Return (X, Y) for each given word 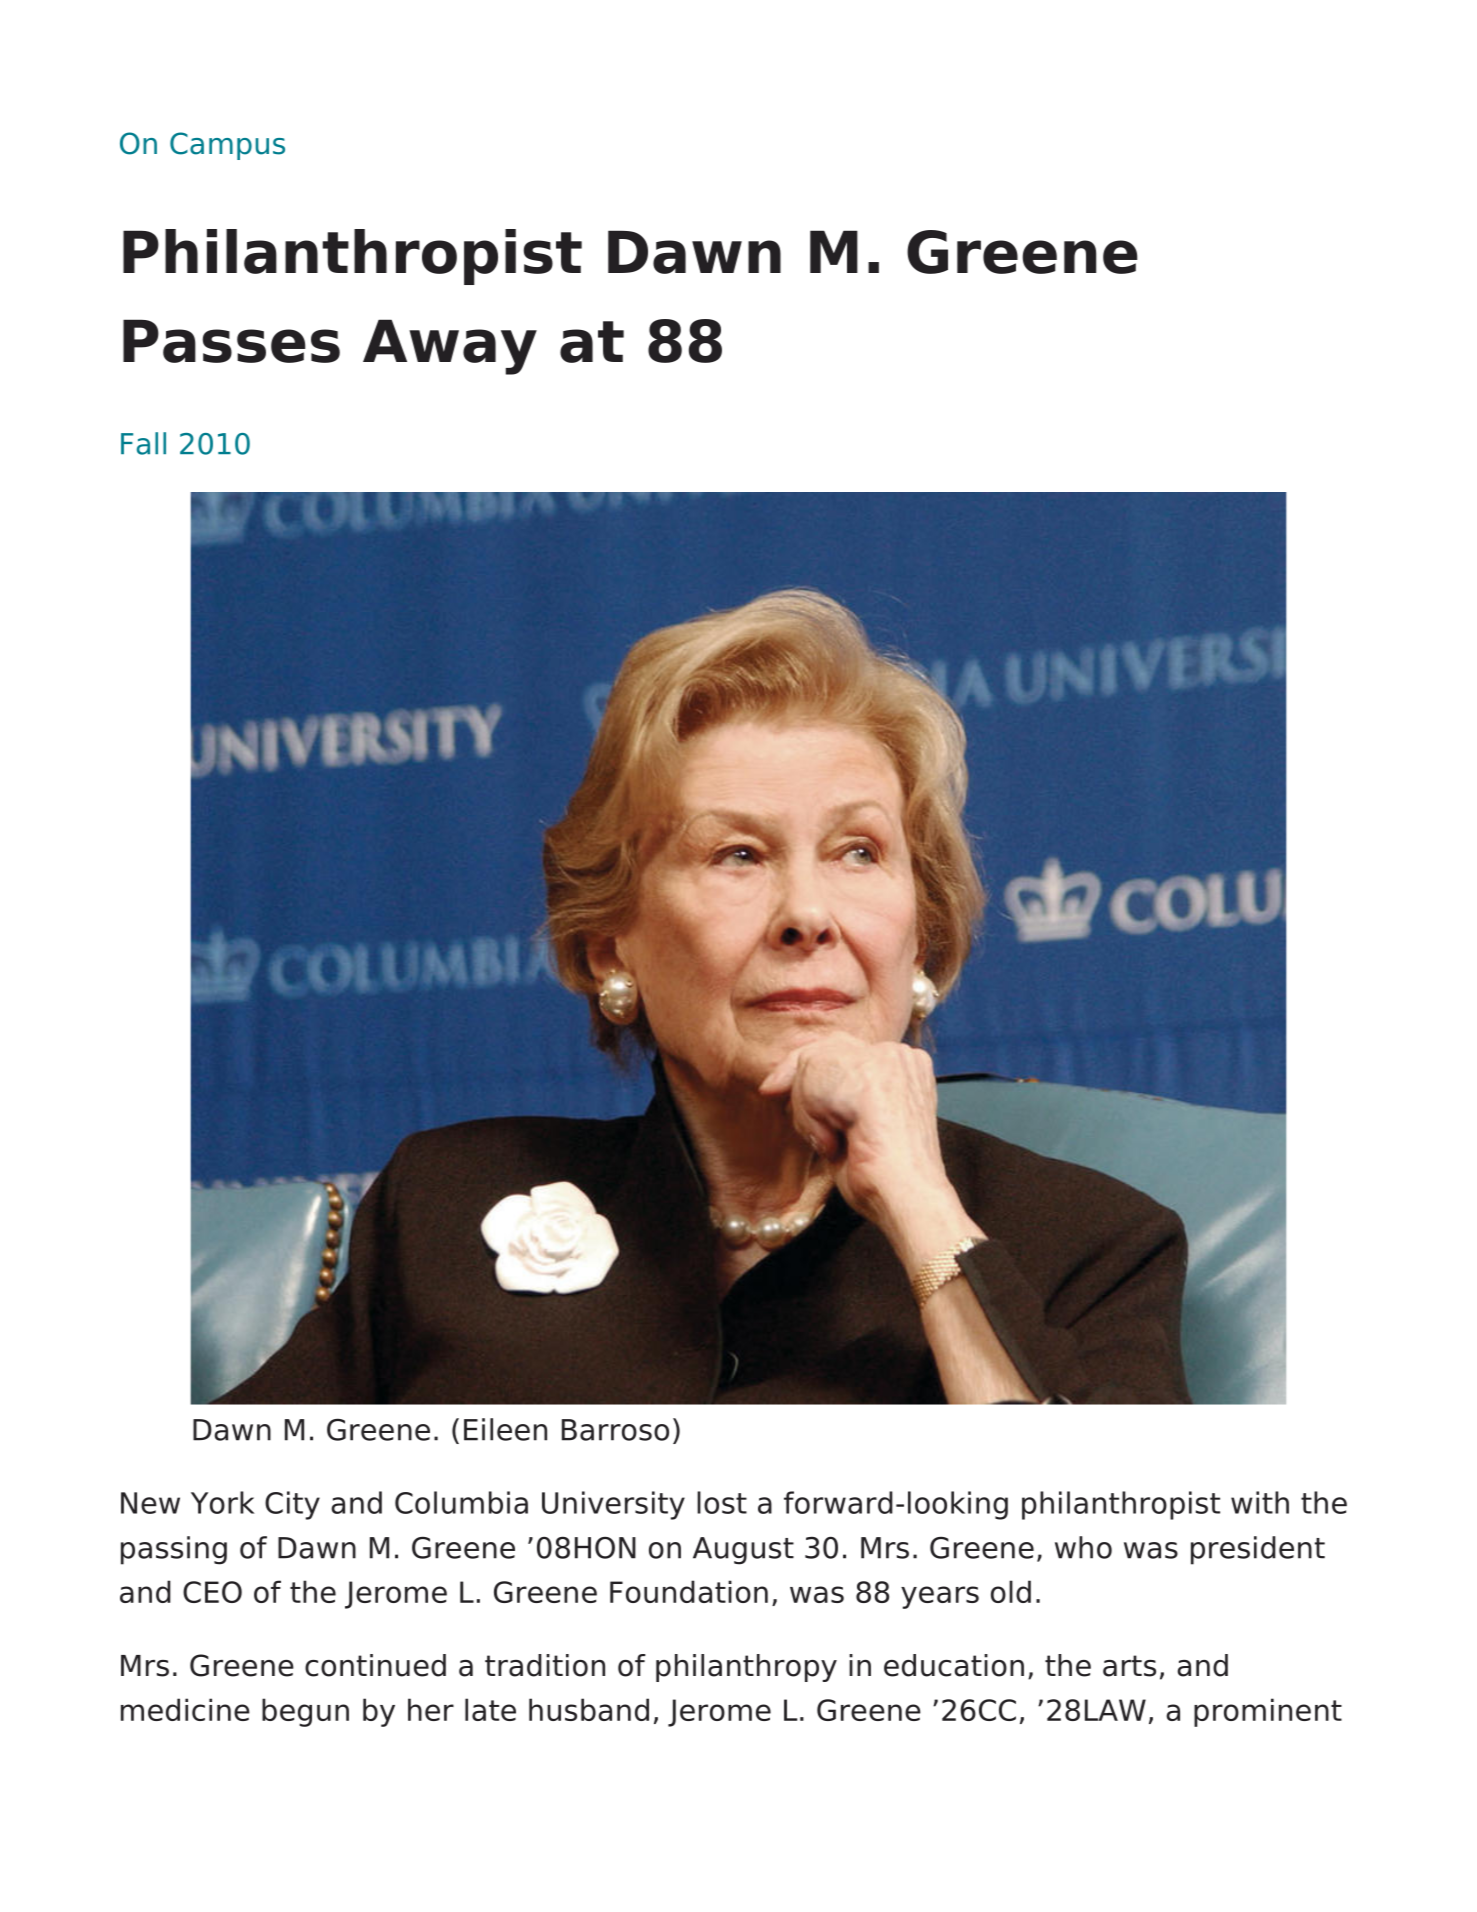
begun (305, 1712)
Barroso (615, 1430)
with (1260, 1502)
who (1083, 1547)
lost (722, 1502)
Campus (227, 146)
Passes (231, 341)
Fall (143, 443)
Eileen (505, 1429)
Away (450, 347)
